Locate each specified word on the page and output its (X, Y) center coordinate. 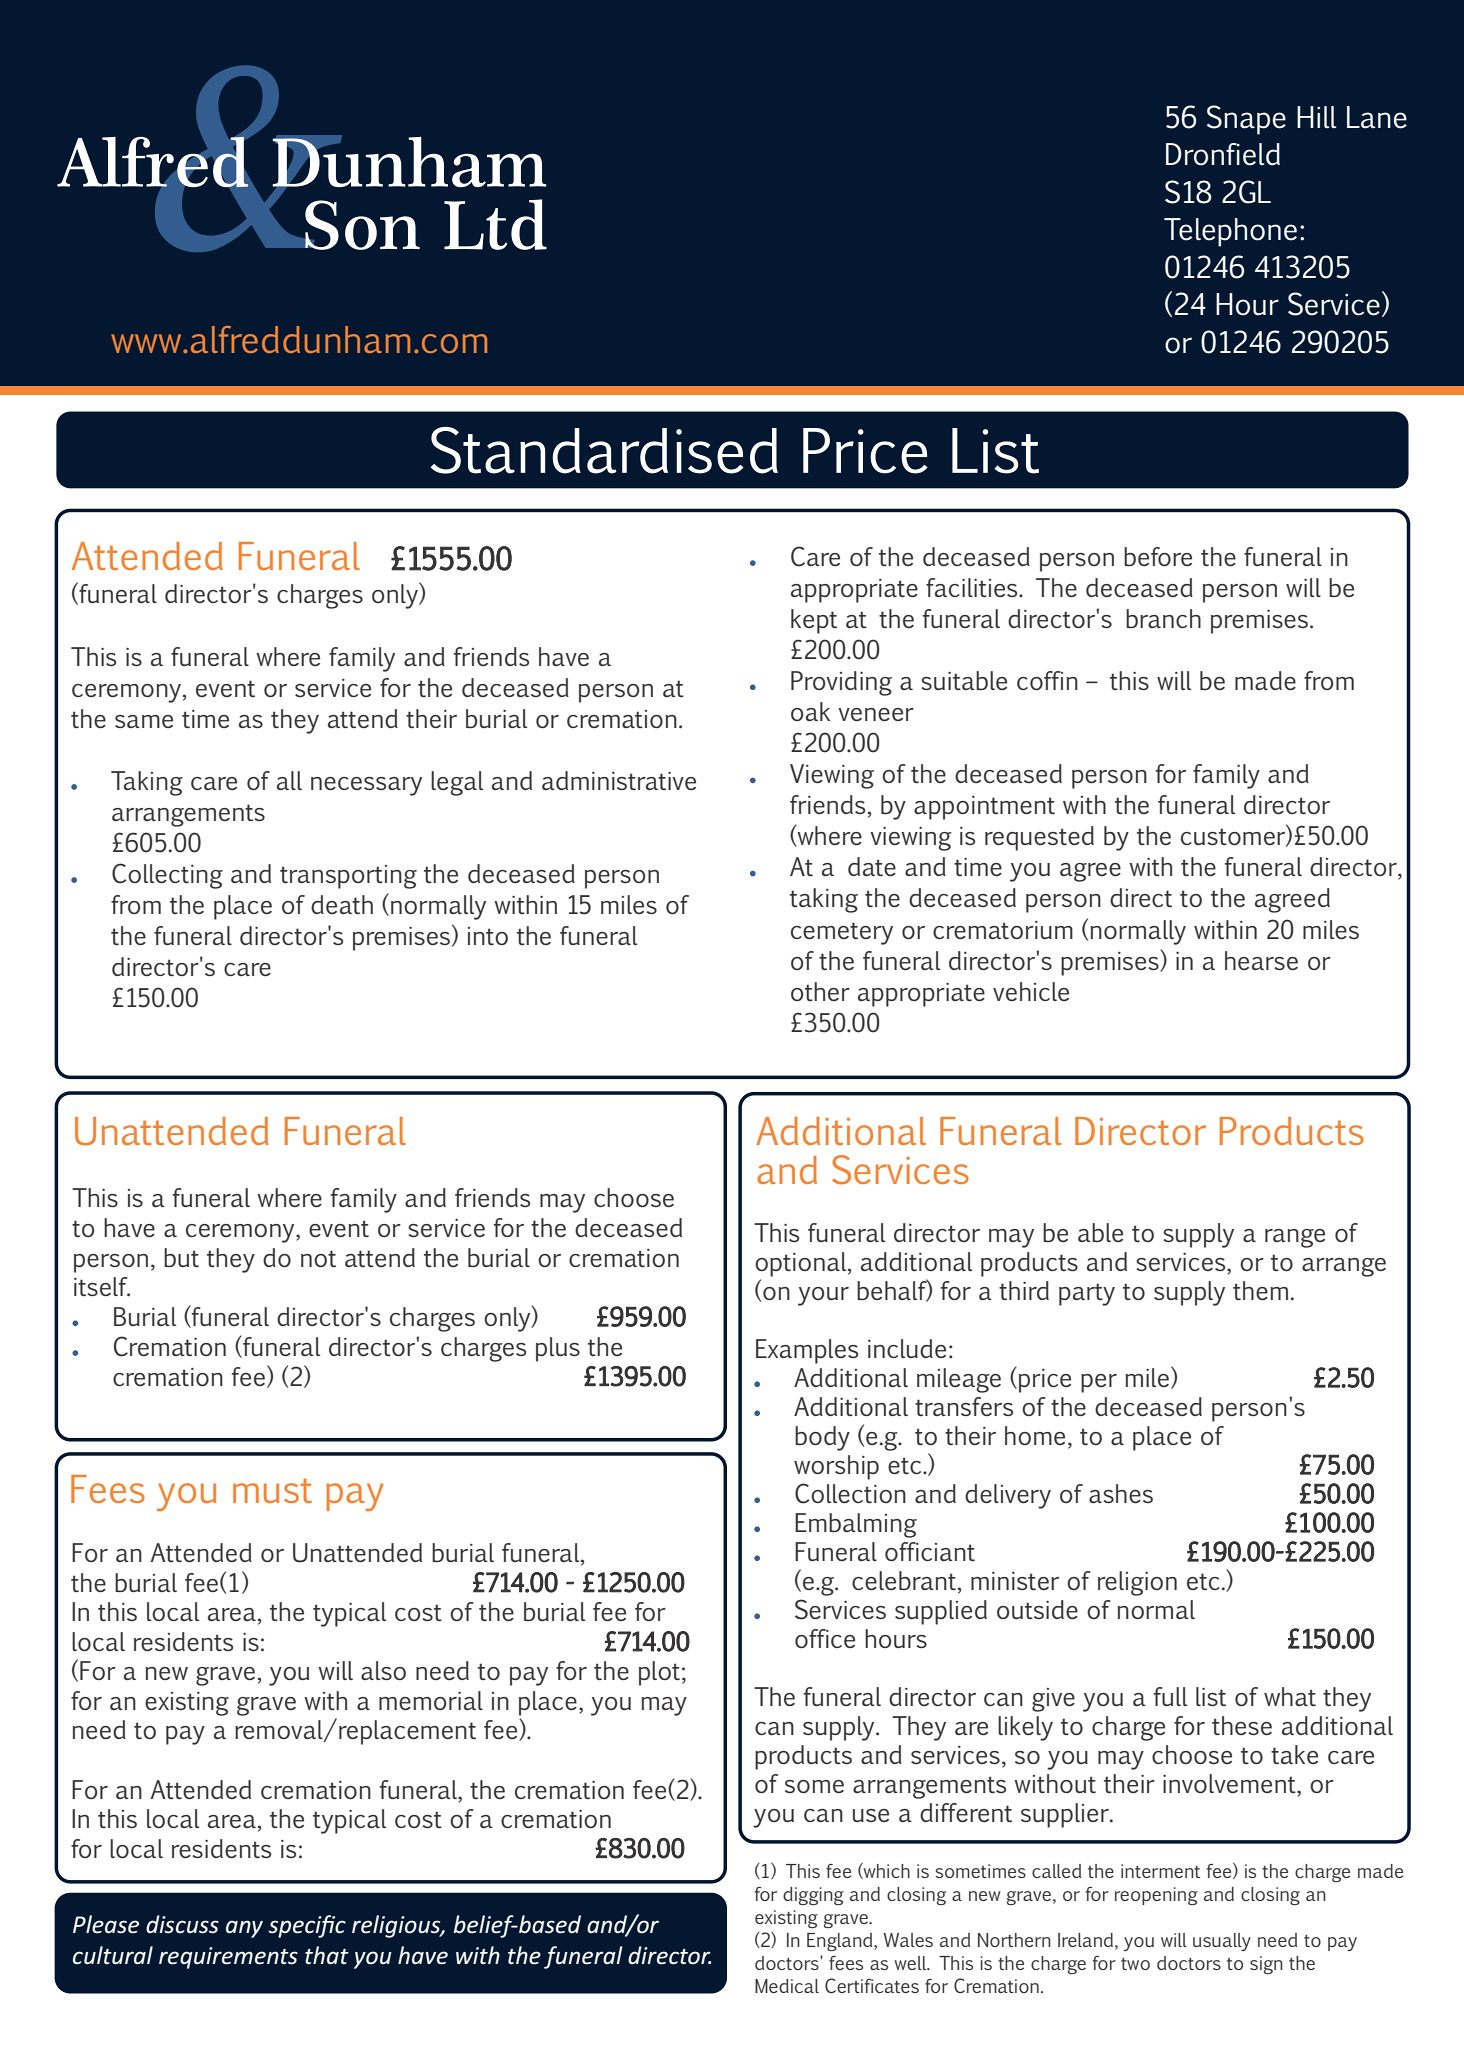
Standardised (604, 450)
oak (810, 711)
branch (1163, 618)
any (244, 1929)
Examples (807, 1351)
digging (813, 1896)
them (1260, 1290)
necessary (366, 786)
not (318, 1258)
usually (1222, 1942)
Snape (1246, 120)
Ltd (495, 224)
